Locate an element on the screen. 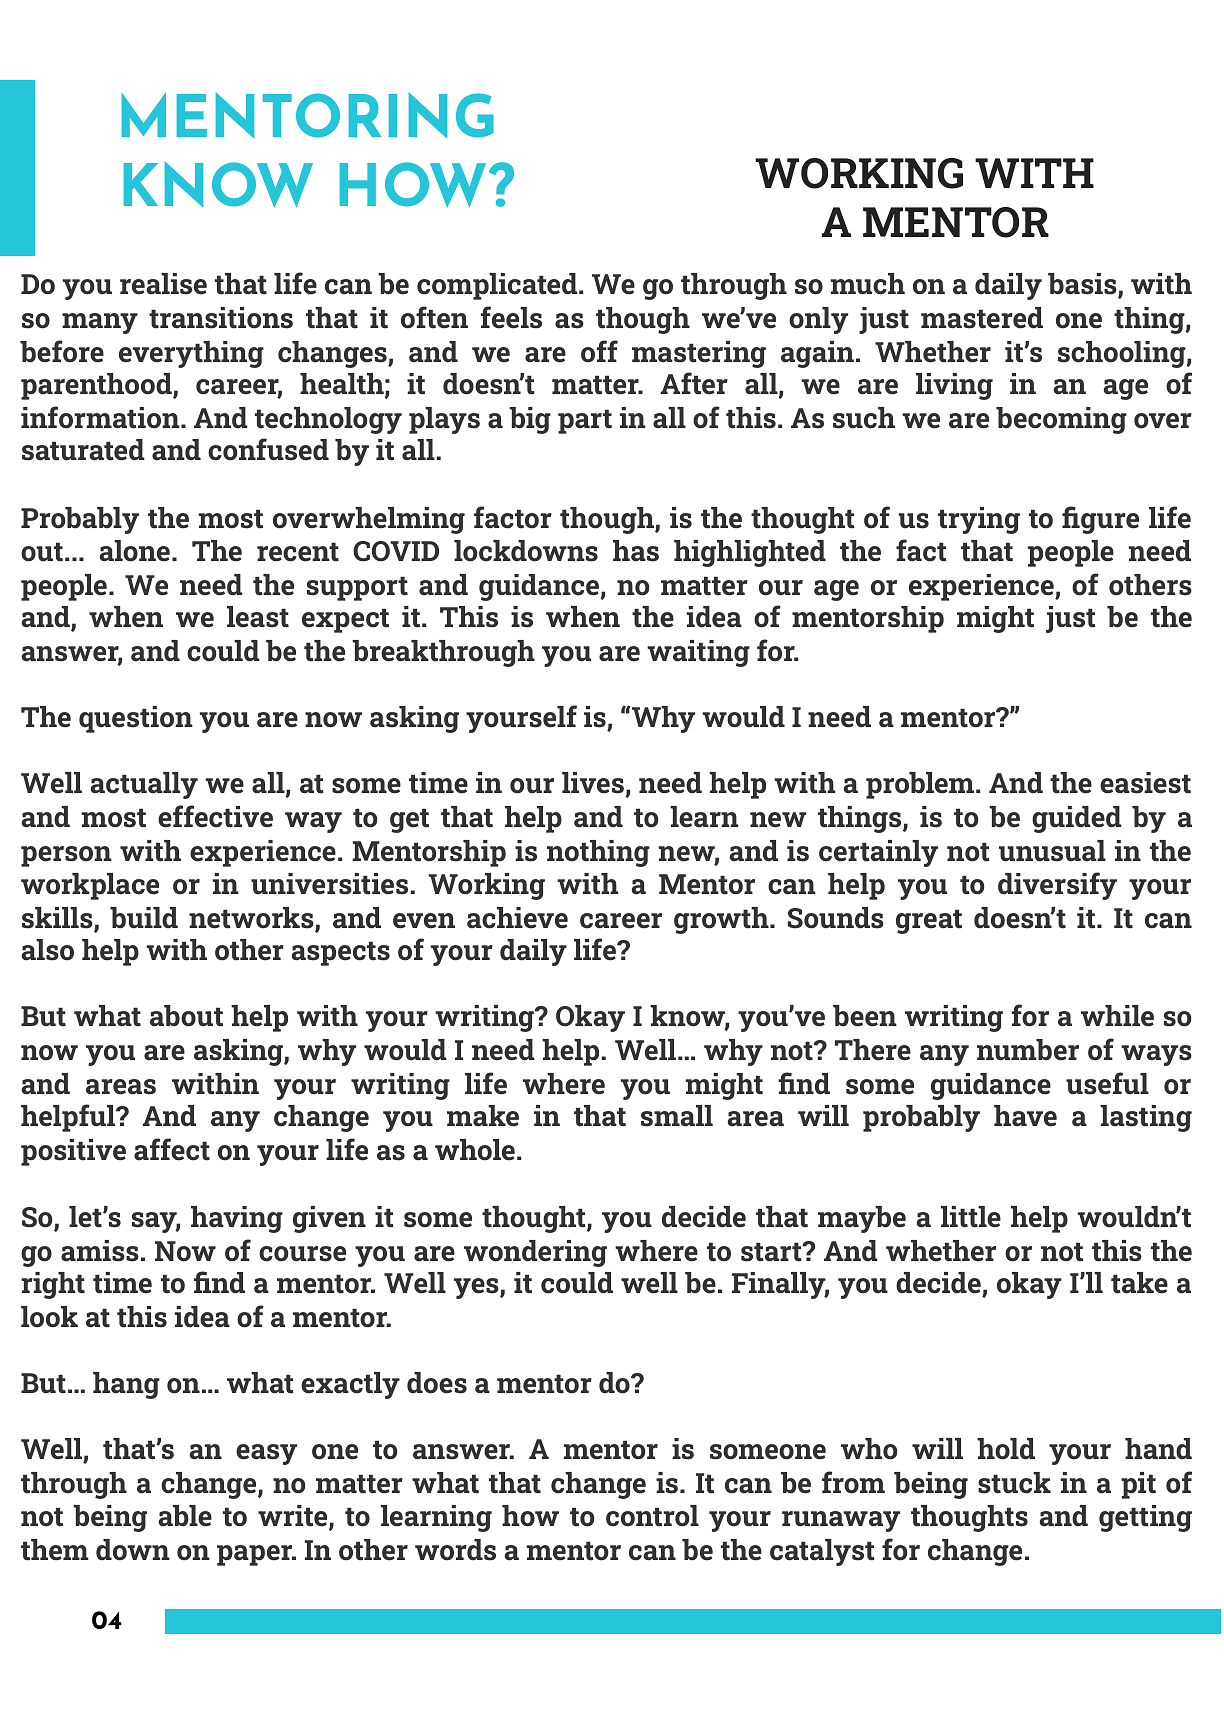 The image size is (1224, 1732). transitions is located at coordinates (221, 318).
